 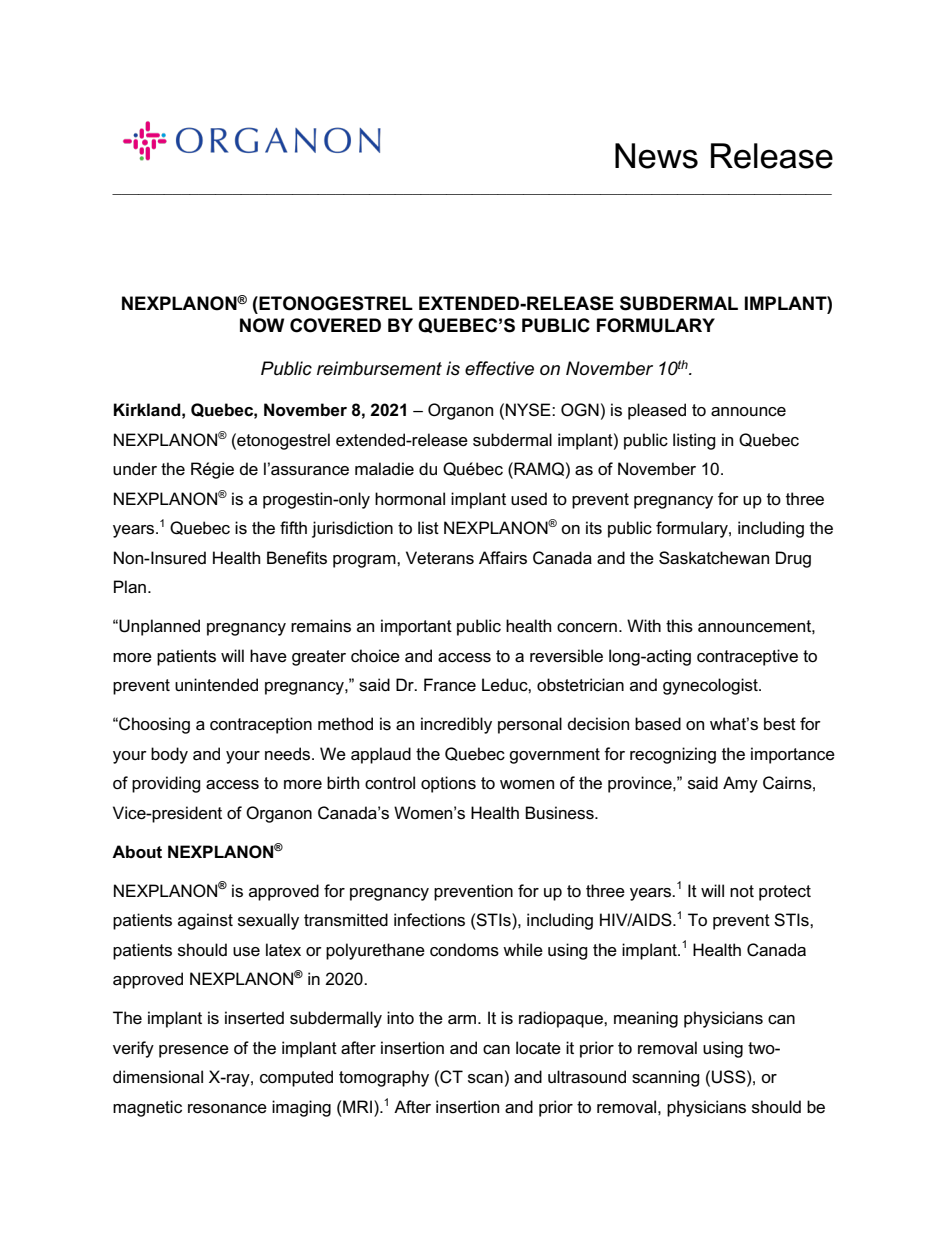 I want to click on NOW, so click(x=262, y=325).
